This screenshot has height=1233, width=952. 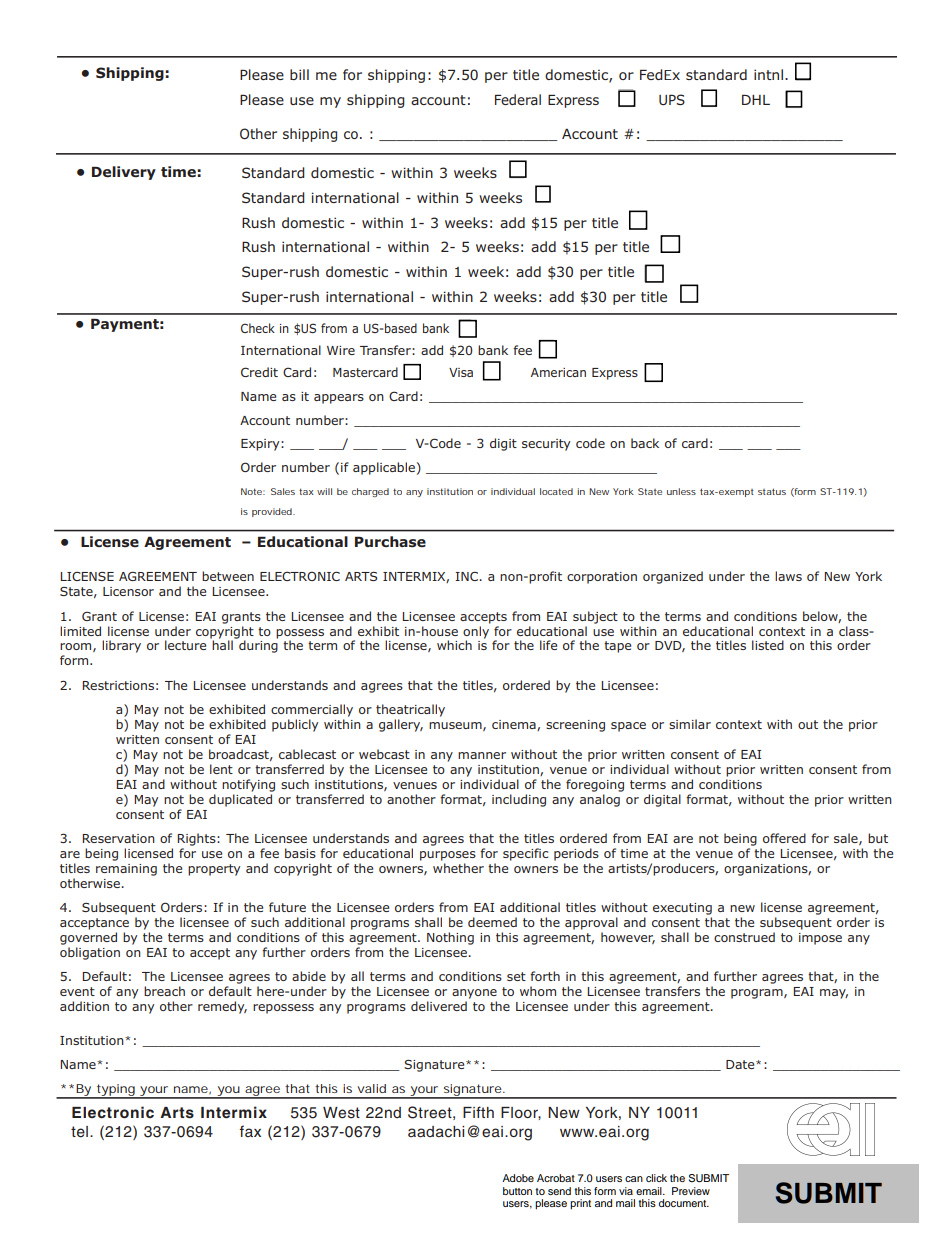 What do you see at coordinates (116, 1091) in the screenshot?
I see `typing` at bounding box center [116, 1091].
